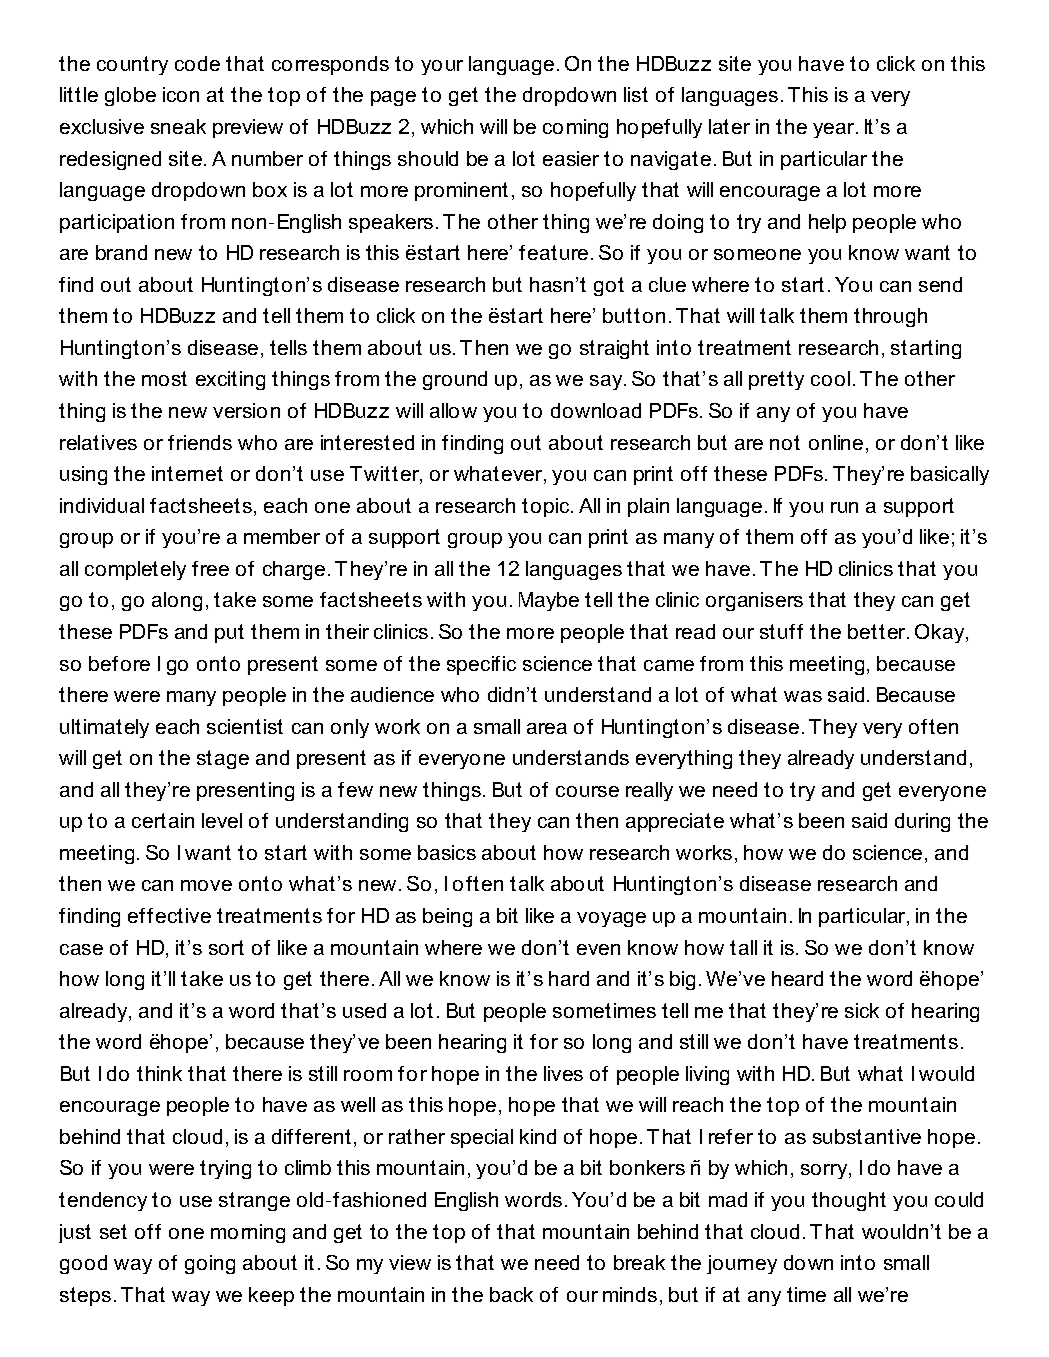  What do you see at coordinates (119, 663) in the page?
I see `before` at bounding box center [119, 663].
